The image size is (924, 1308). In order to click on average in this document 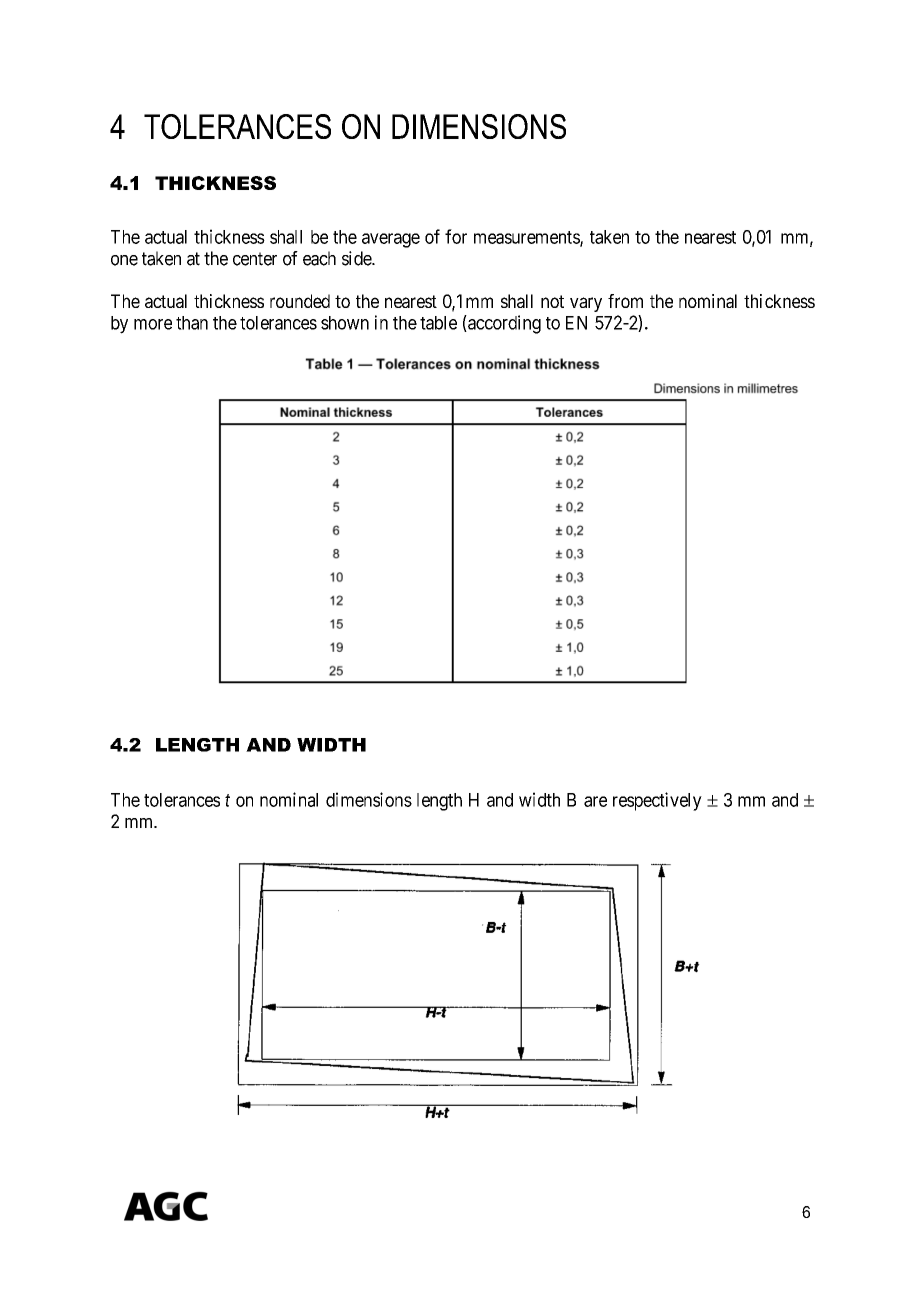, I will do `click(391, 240)`.
